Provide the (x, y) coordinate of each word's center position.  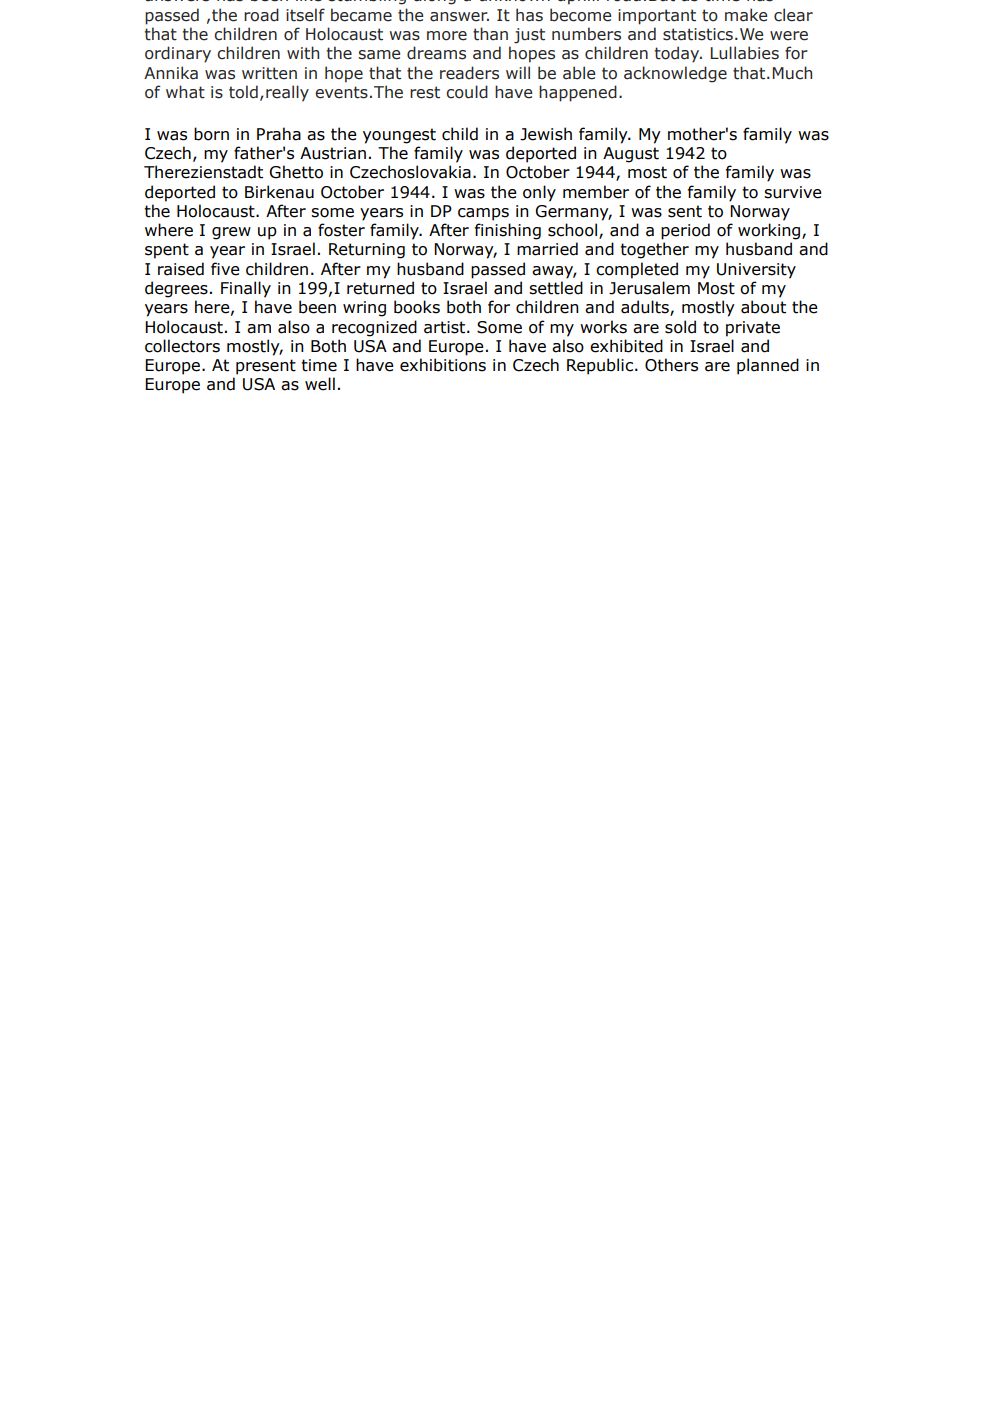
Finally (246, 289)
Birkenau (279, 192)
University (756, 271)
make (746, 15)
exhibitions (443, 365)
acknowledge (675, 74)
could (467, 92)
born (211, 134)
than (490, 34)
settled (556, 288)
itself (305, 15)
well (320, 384)
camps (483, 214)
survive (793, 192)
